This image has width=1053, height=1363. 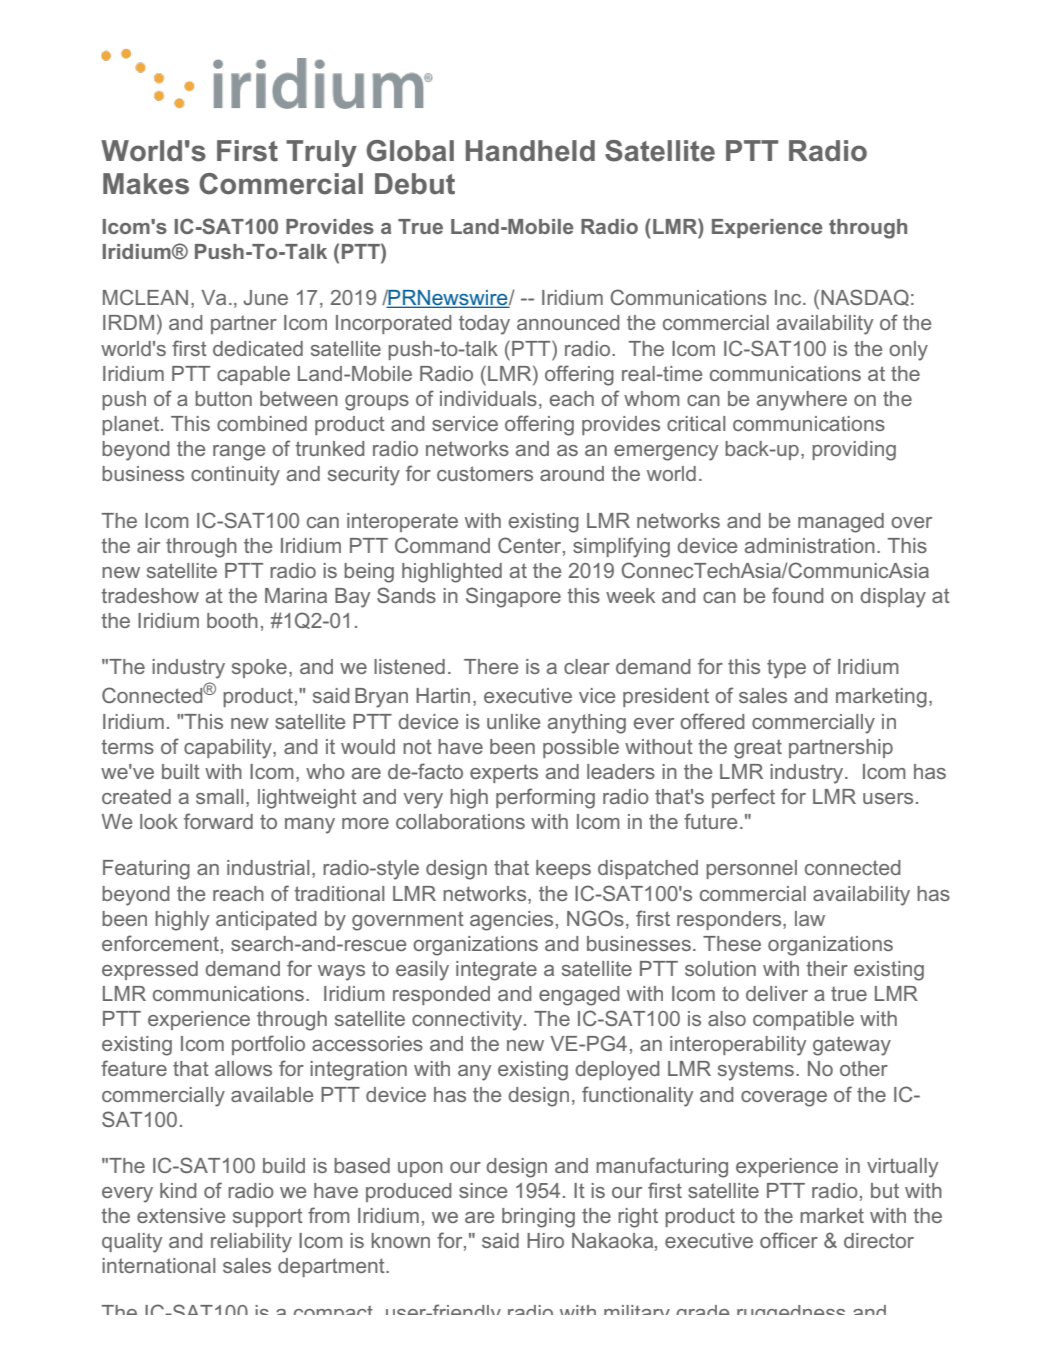 What do you see at coordinates (545, 1240) in the image?
I see `Hiro` at bounding box center [545, 1240].
